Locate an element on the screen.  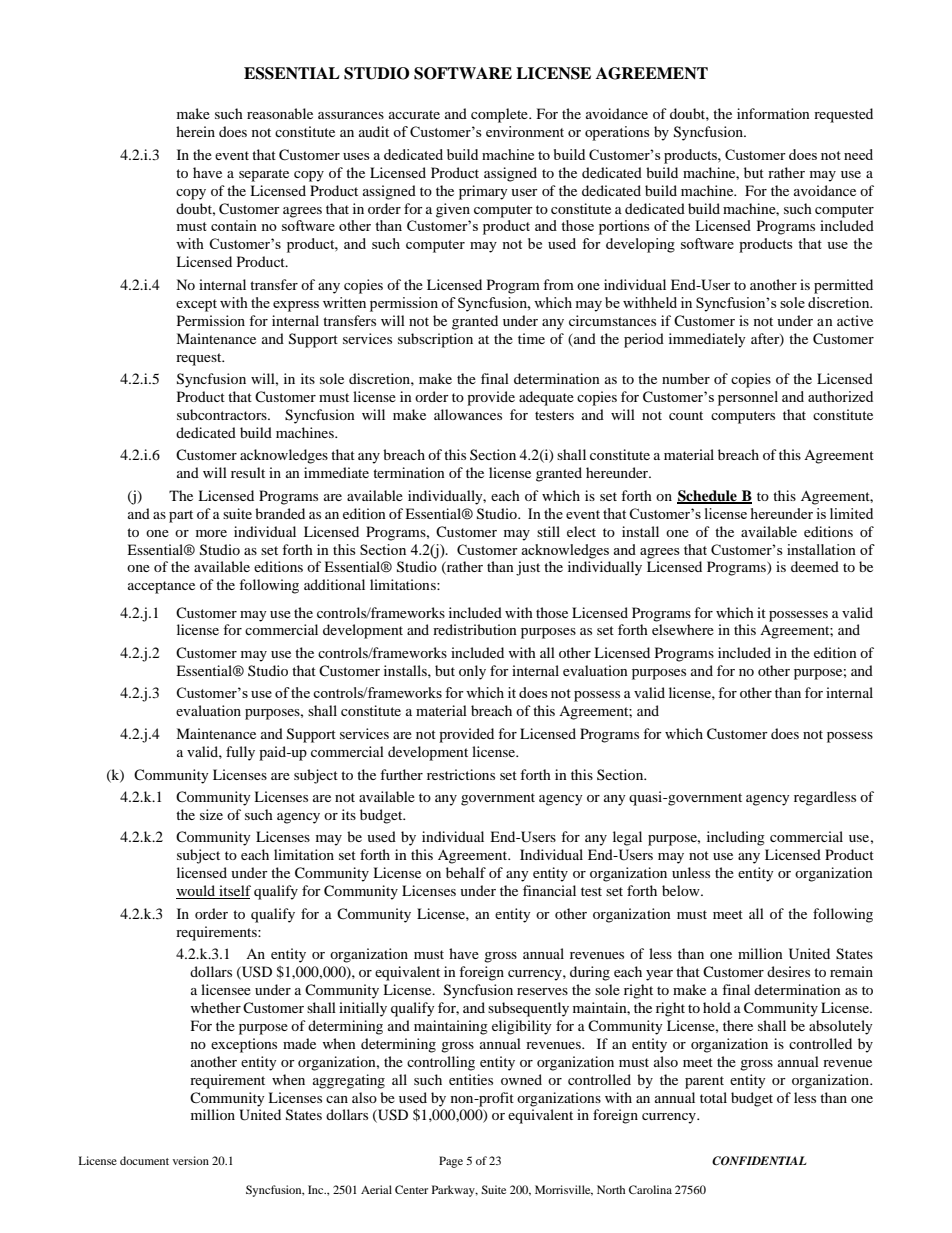
redistribution is located at coordinates (475, 629).
